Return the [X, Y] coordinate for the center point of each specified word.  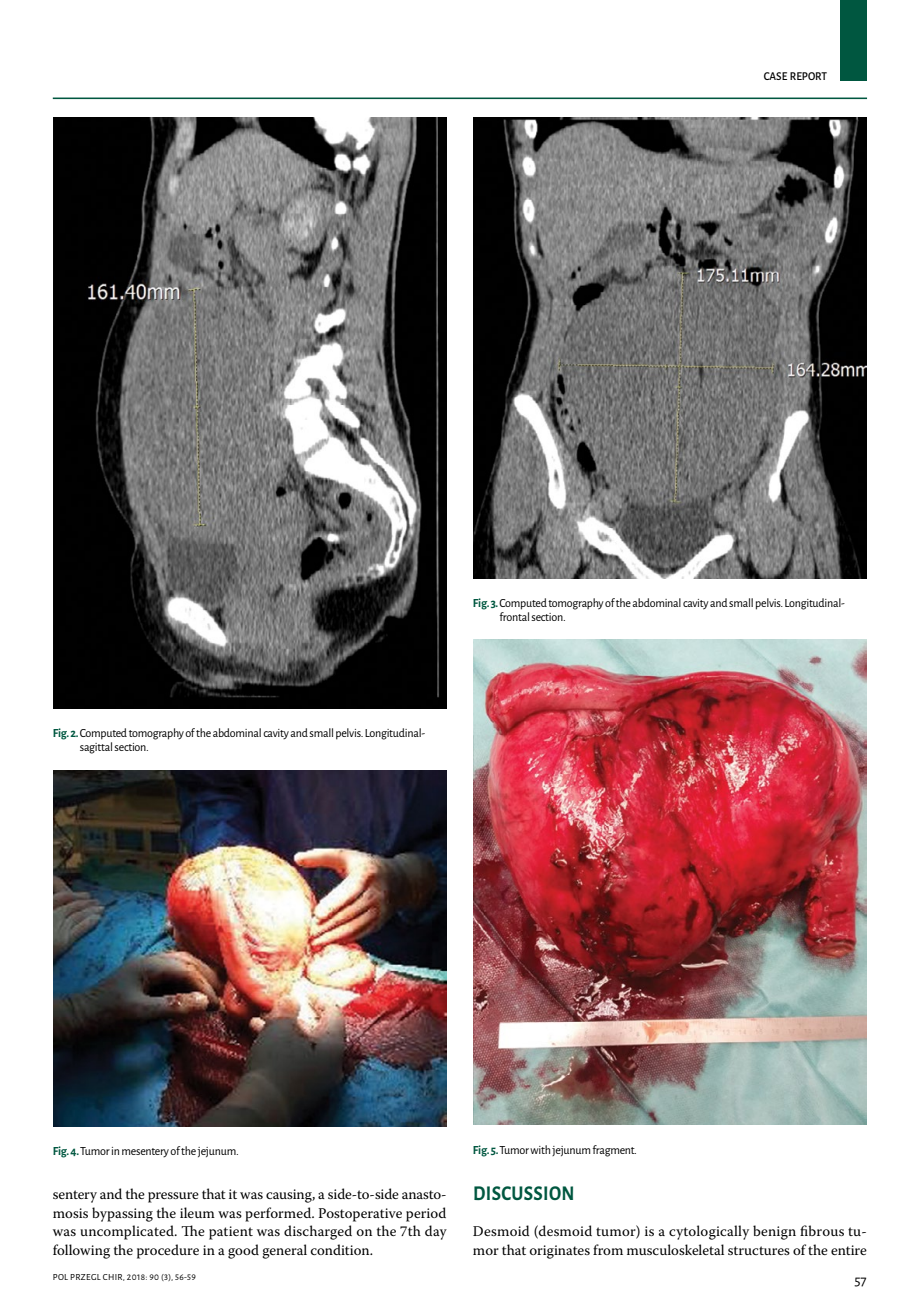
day [436, 1232]
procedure [168, 1251]
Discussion [523, 1193]
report [808, 76]
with [540, 1149]
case [775, 76]
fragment [614, 1151]
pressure [173, 1197]
